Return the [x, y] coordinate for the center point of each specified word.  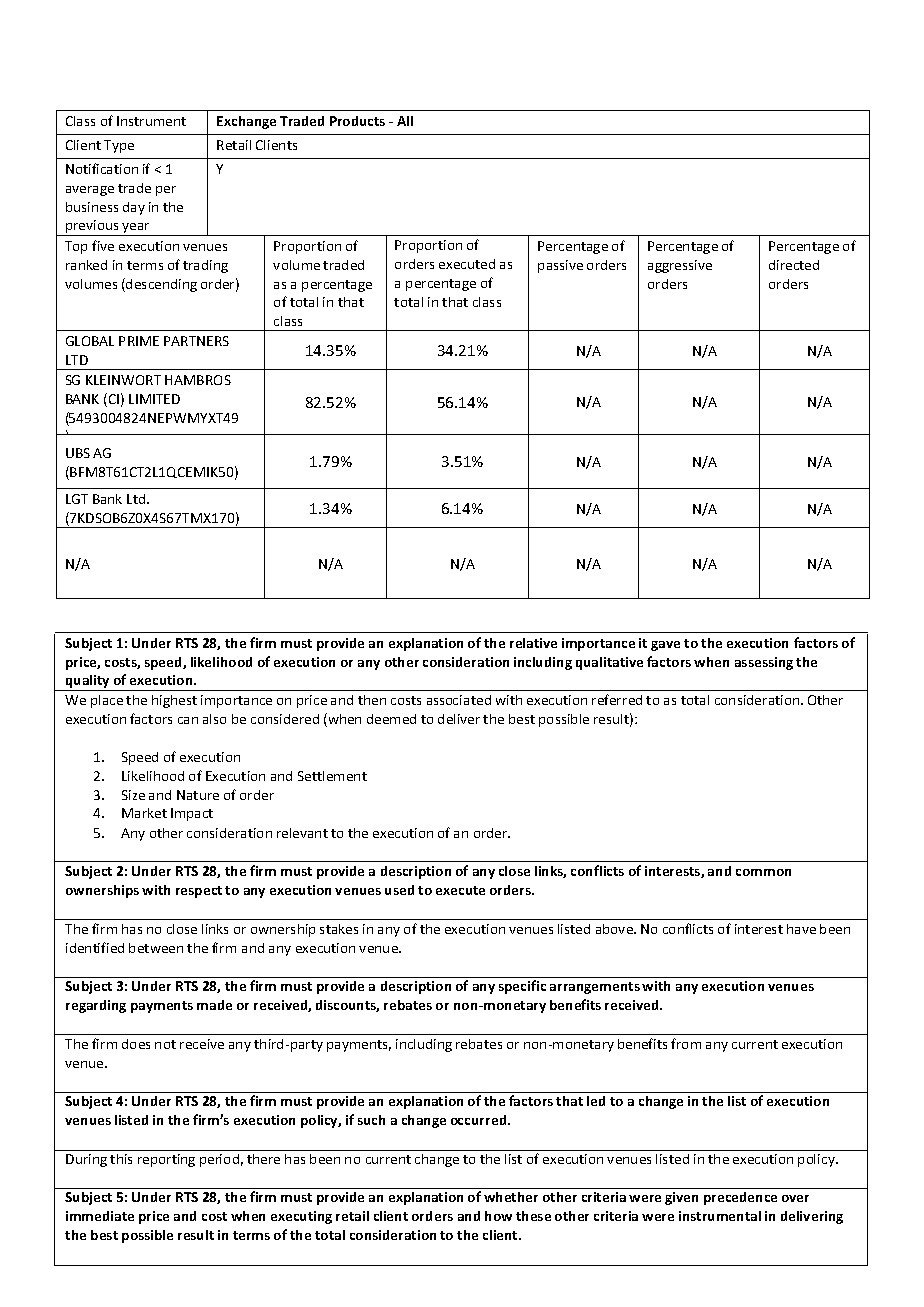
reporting [166, 1160]
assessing [764, 663]
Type [119, 146]
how [498, 1216]
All [405, 121]
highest [174, 701]
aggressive [680, 266]
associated [459, 700]
